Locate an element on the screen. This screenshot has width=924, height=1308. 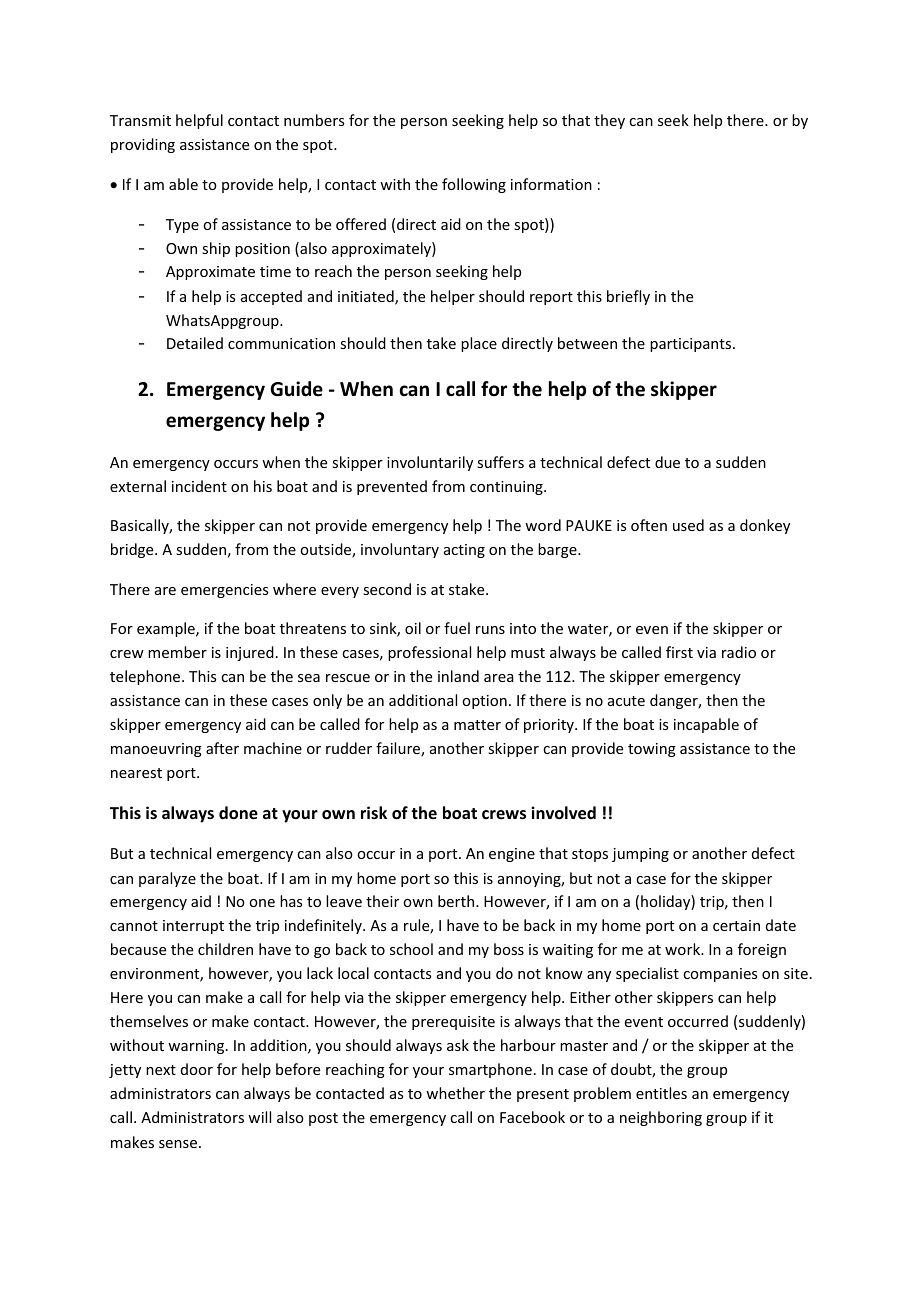
following is located at coordinates (474, 185).
